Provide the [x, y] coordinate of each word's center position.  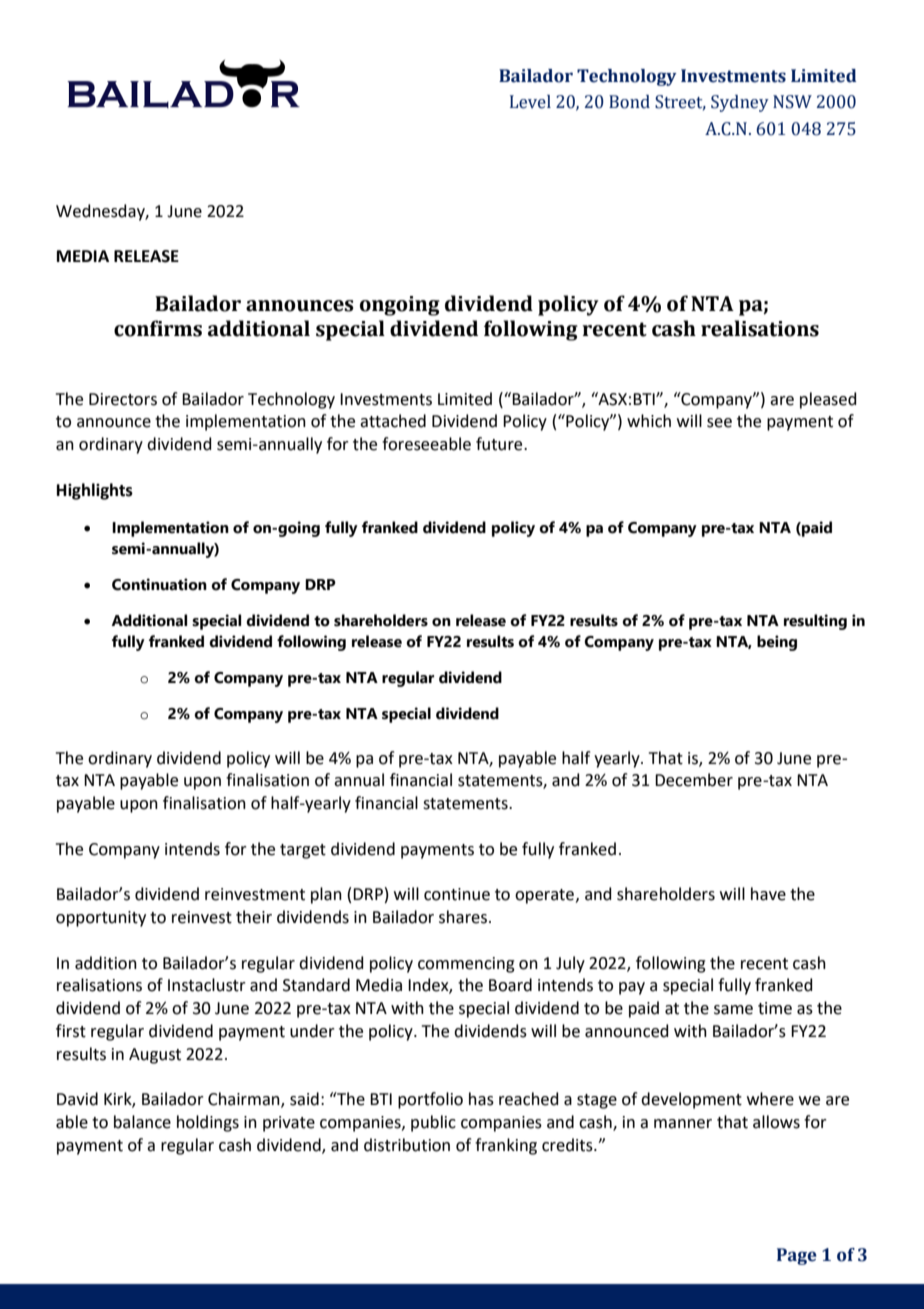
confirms [158, 328]
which [649, 421]
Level [530, 102]
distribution [407, 1145]
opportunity [101, 919]
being [777, 643]
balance [142, 1122]
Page [797, 1256]
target [303, 851]
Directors [123, 399]
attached [393, 421]
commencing [466, 965]
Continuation [159, 584]
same [733, 1010]
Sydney [740, 103]
